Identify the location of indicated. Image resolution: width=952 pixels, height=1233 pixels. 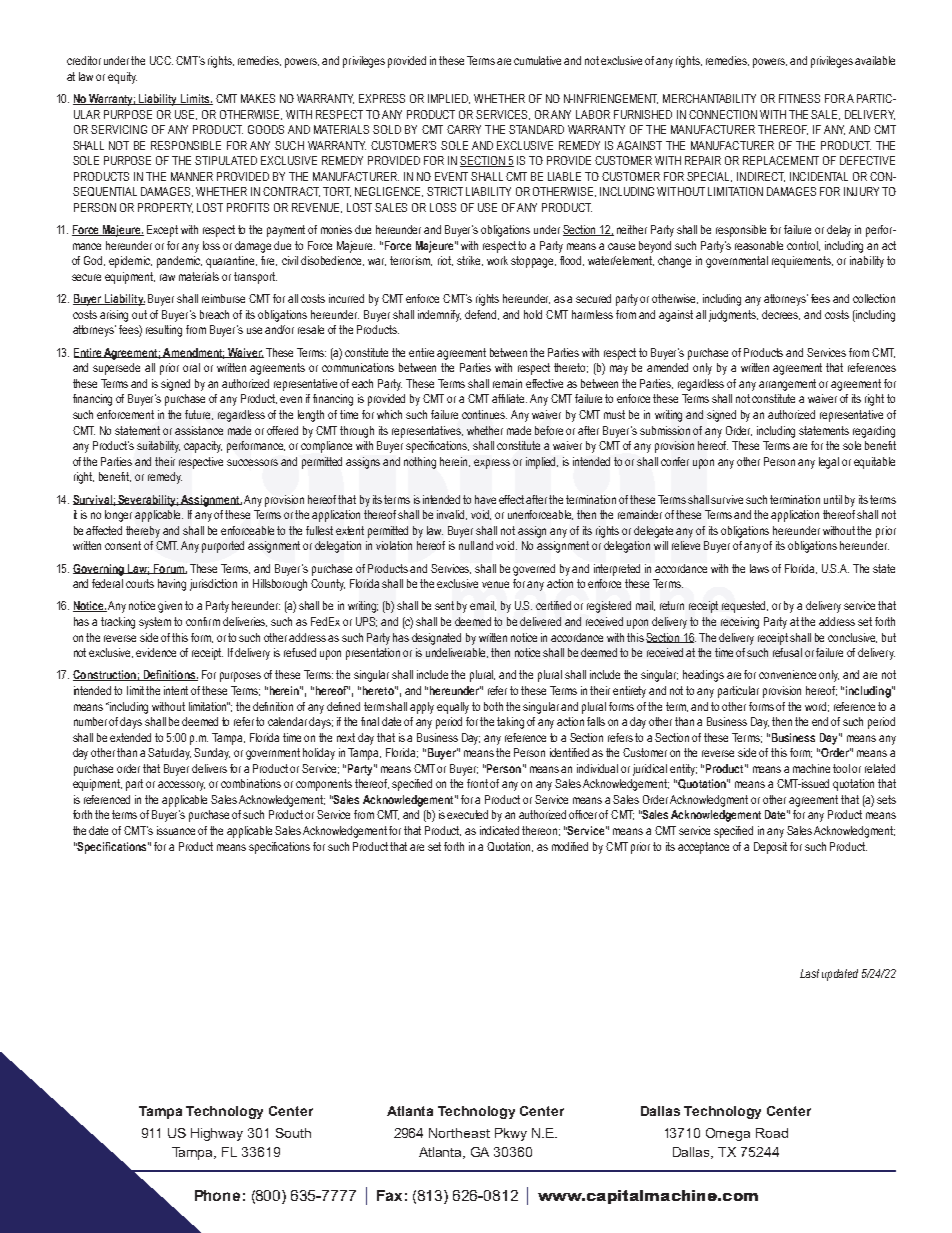
(499, 830).
